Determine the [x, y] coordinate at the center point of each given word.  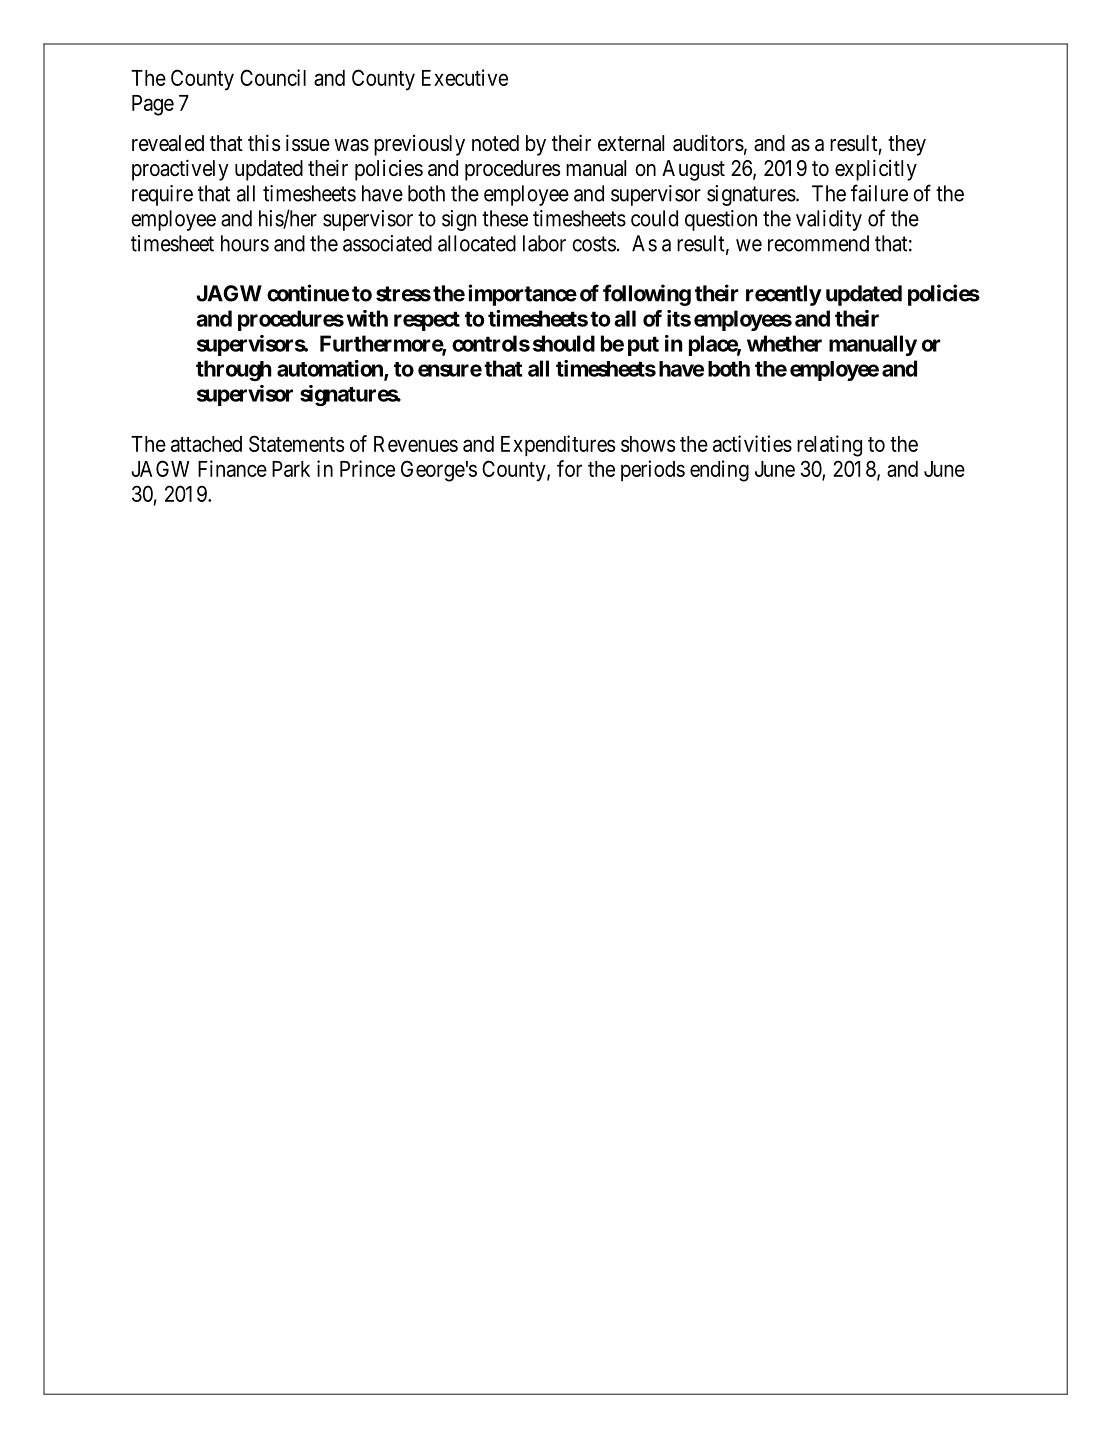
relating [829, 446]
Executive [465, 77]
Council [273, 77]
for [569, 468]
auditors [708, 143]
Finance [232, 468]
